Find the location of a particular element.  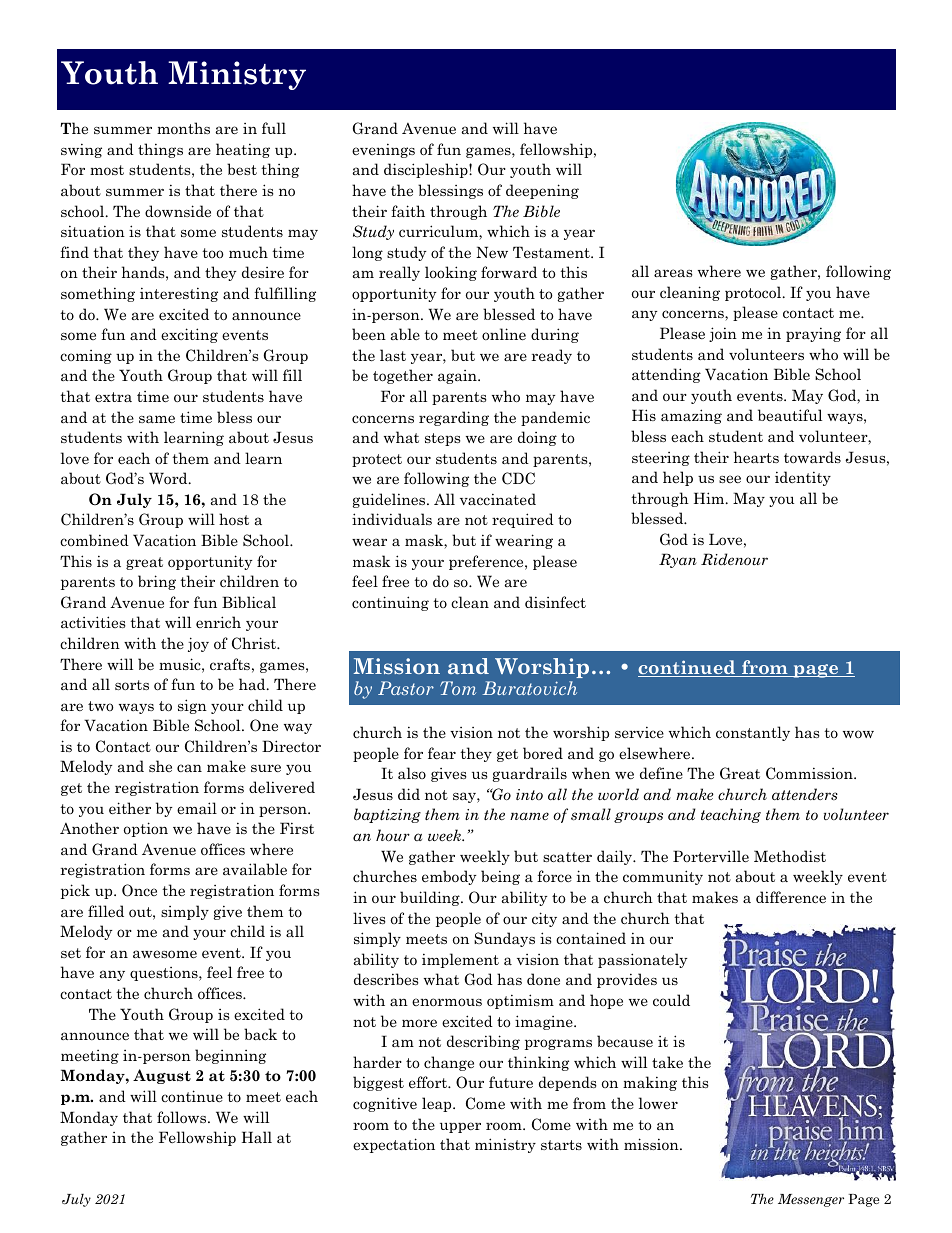

months is located at coordinates (183, 128).
